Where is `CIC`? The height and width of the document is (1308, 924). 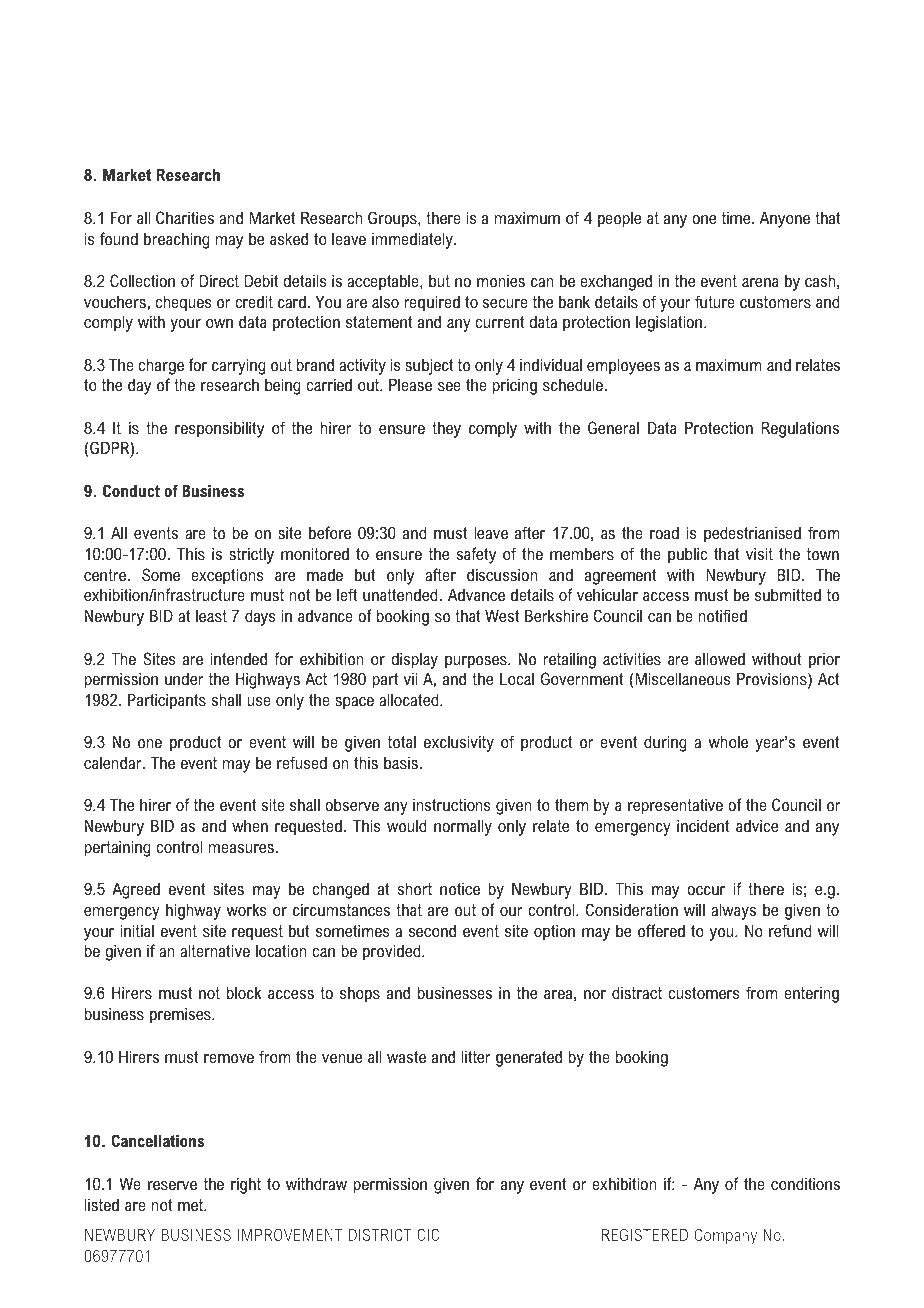 CIC is located at coordinates (428, 1234).
